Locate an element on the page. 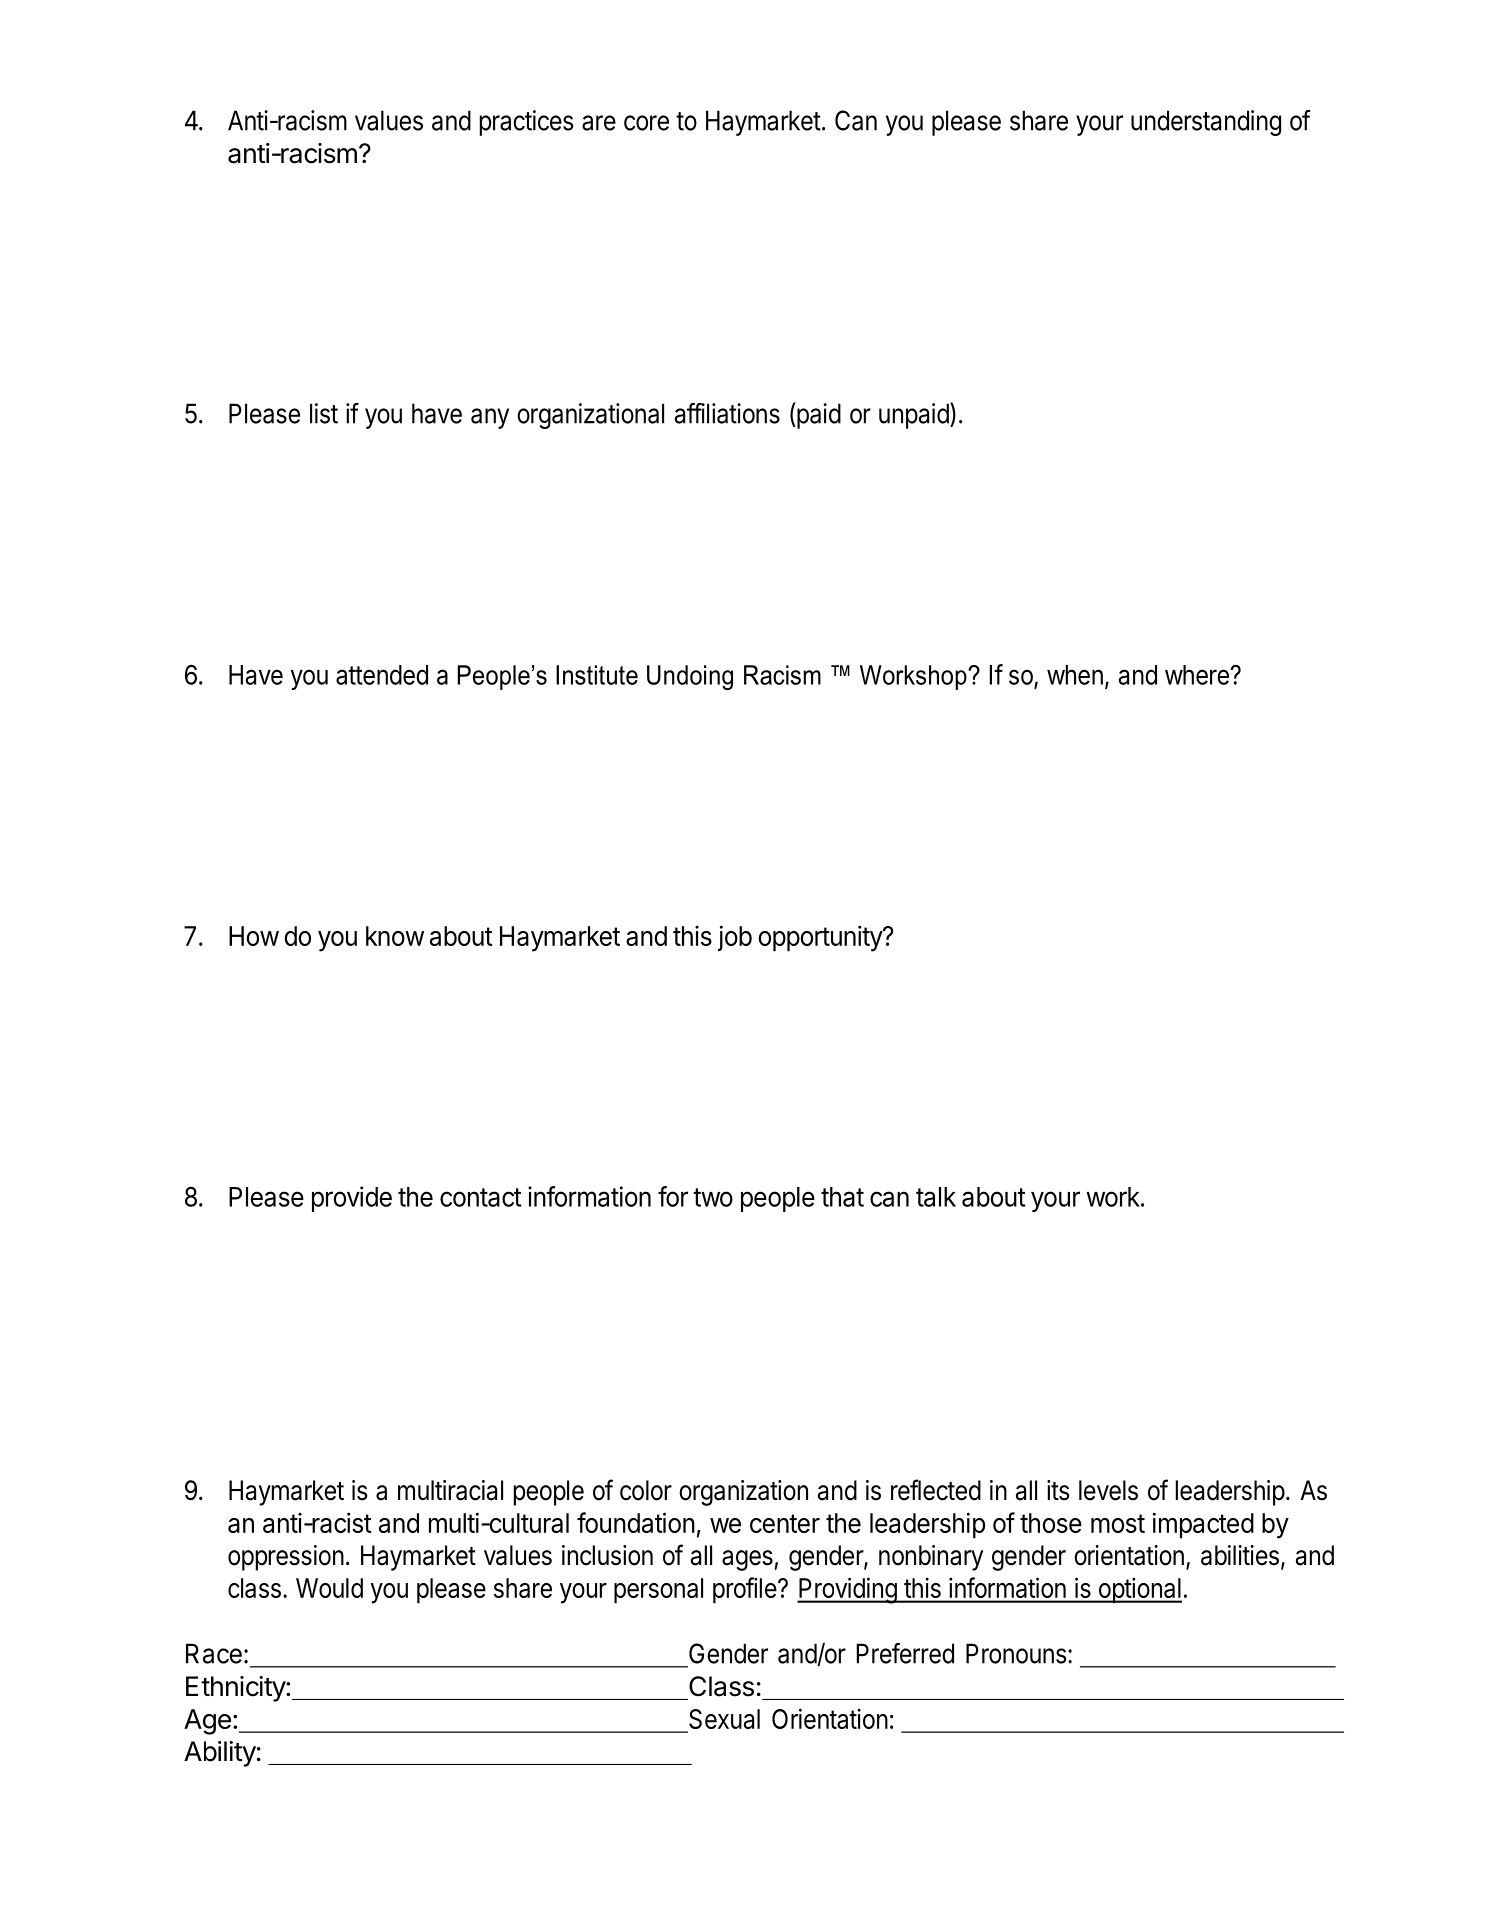  attended is located at coordinates (382, 675).
